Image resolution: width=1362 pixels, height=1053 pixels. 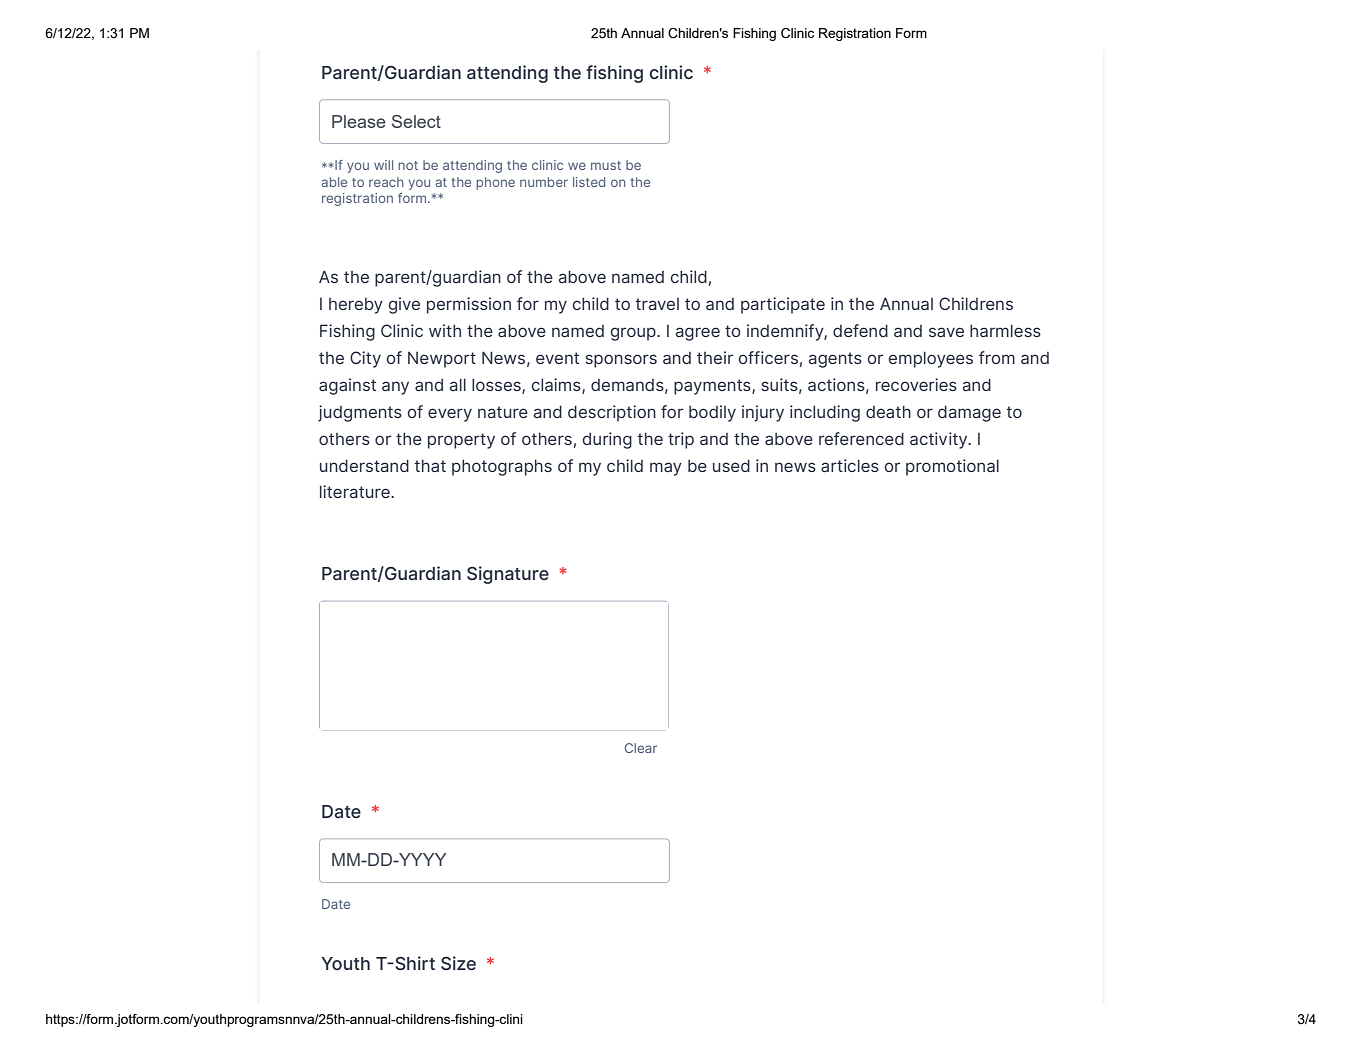 What do you see at coordinates (450, 415) in the screenshot?
I see `every` at bounding box center [450, 415].
